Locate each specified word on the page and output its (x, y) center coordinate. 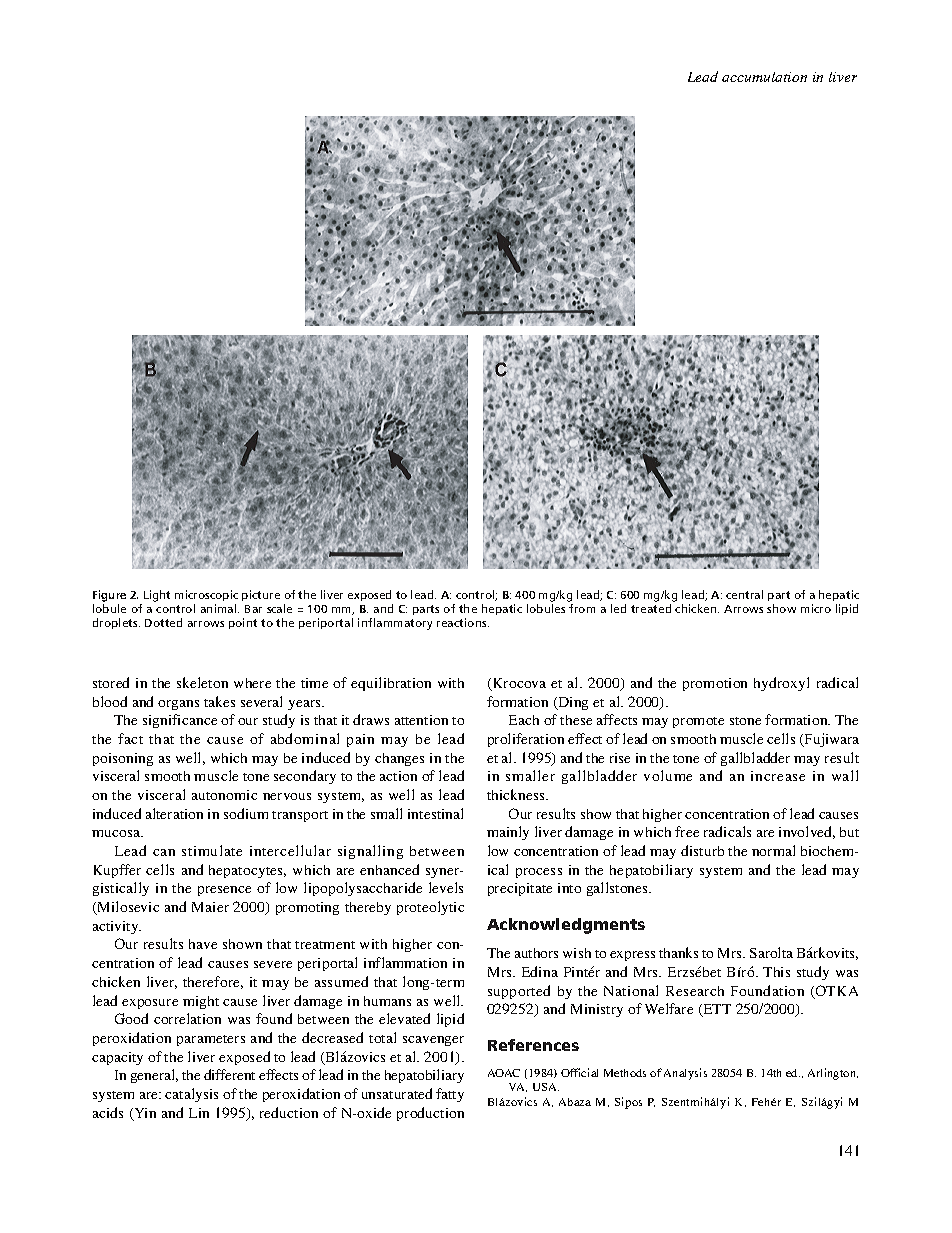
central (744, 594)
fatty (450, 1095)
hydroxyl (781, 684)
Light (157, 596)
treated (651, 608)
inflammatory (395, 624)
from (582, 608)
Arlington (833, 1074)
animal (220, 608)
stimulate (212, 850)
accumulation (764, 77)
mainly (508, 833)
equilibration (391, 684)
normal (773, 850)
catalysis (191, 1095)
